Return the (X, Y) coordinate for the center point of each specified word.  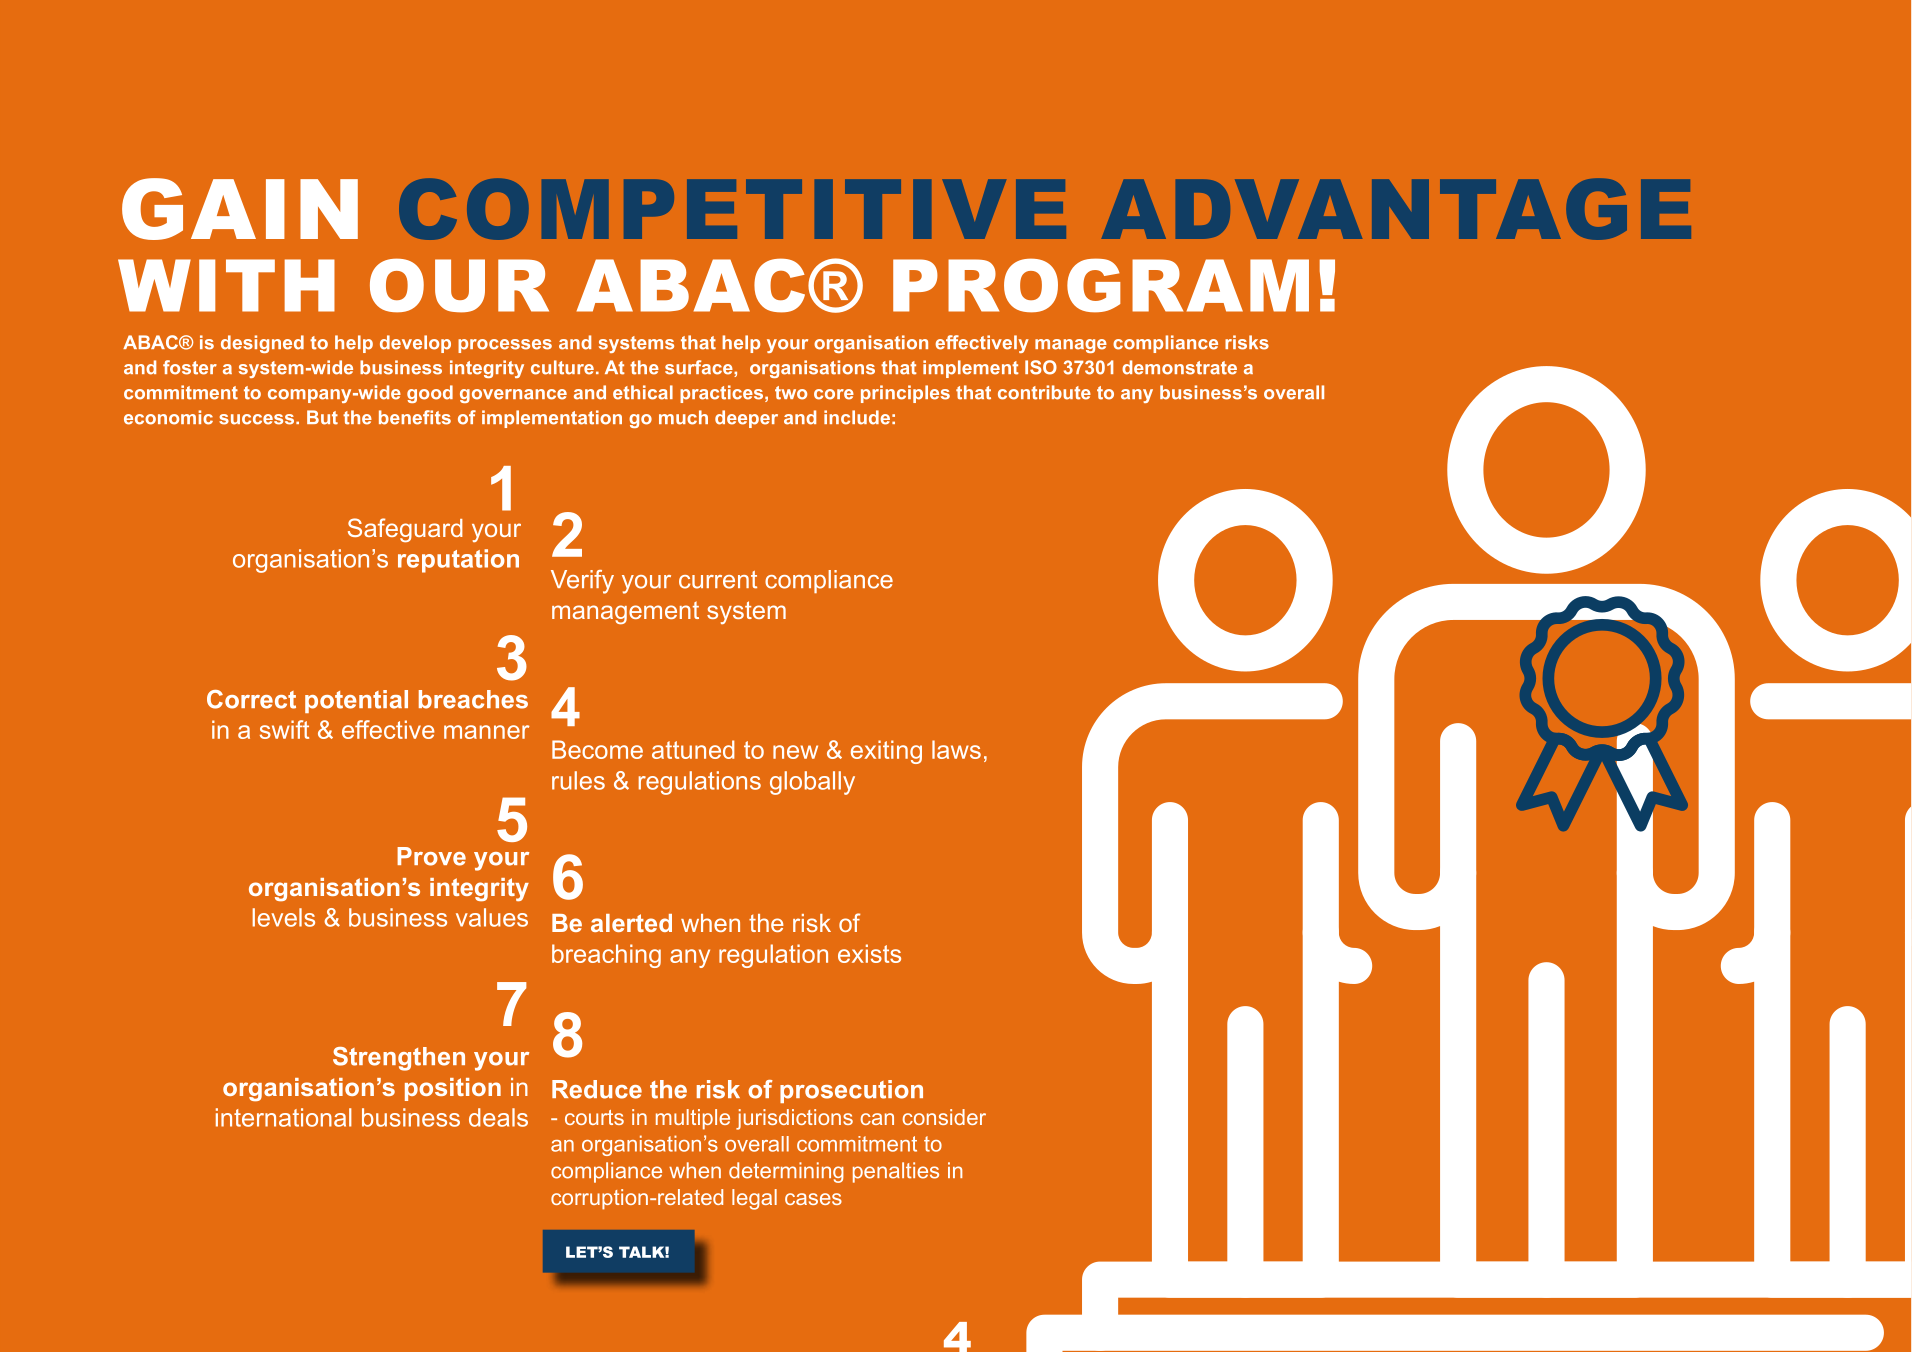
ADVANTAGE (1396, 209)
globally (812, 783)
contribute (1044, 392)
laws (956, 749)
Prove (431, 856)
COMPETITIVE (732, 209)
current (718, 580)
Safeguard (405, 530)
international (284, 1117)
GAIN (240, 209)
